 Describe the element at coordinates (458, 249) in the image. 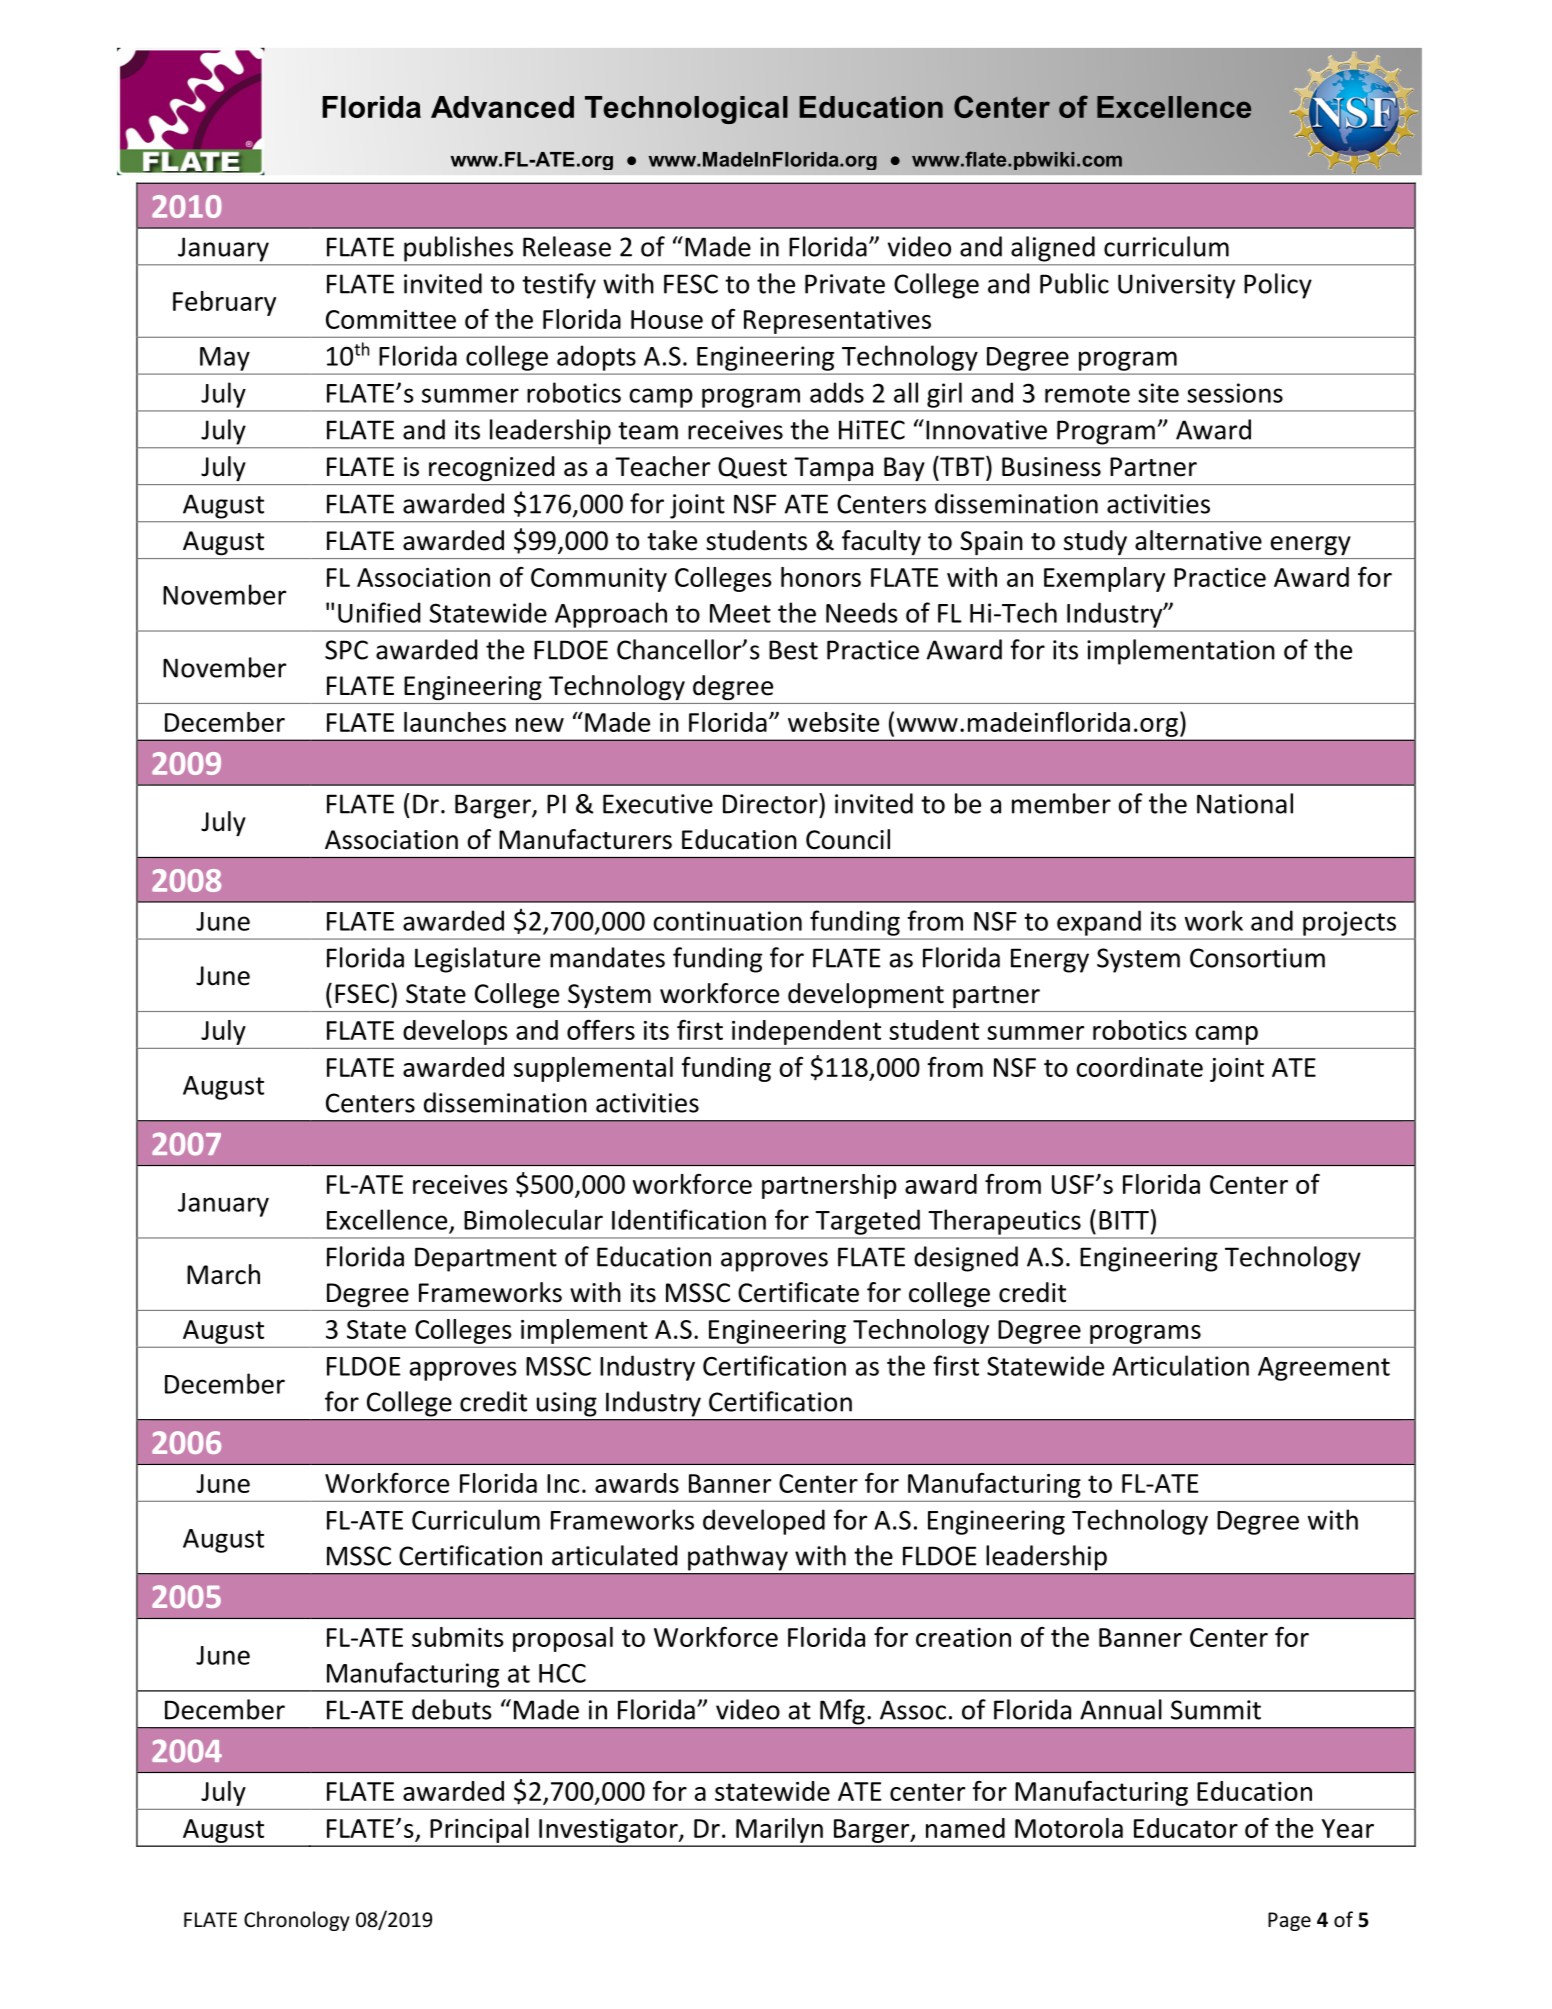

I see `publishes` at that location.
